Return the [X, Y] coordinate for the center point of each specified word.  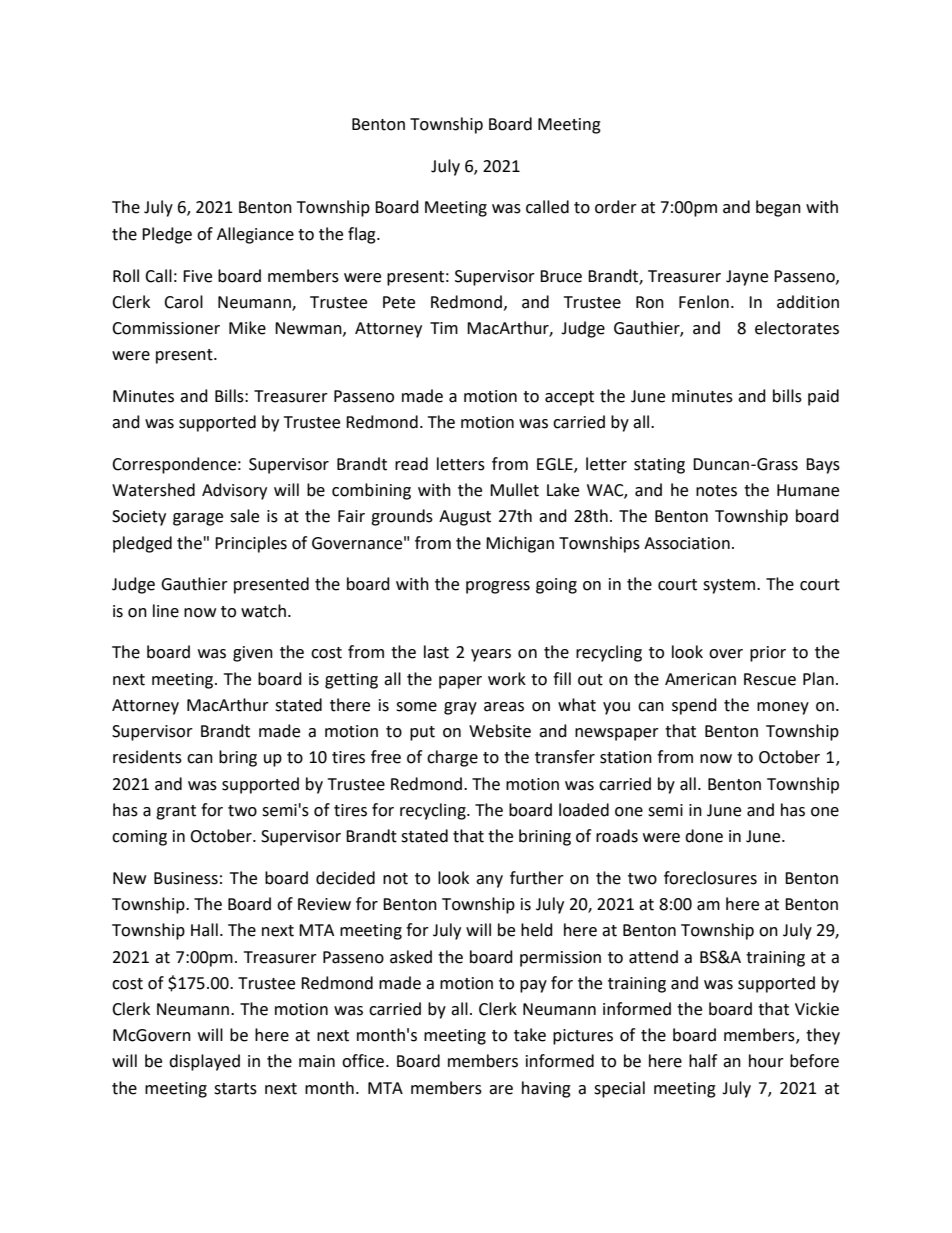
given [253, 654]
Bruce [561, 276]
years [491, 655]
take [530, 1035]
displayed [204, 1062]
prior [768, 654]
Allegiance [255, 235]
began [778, 208]
